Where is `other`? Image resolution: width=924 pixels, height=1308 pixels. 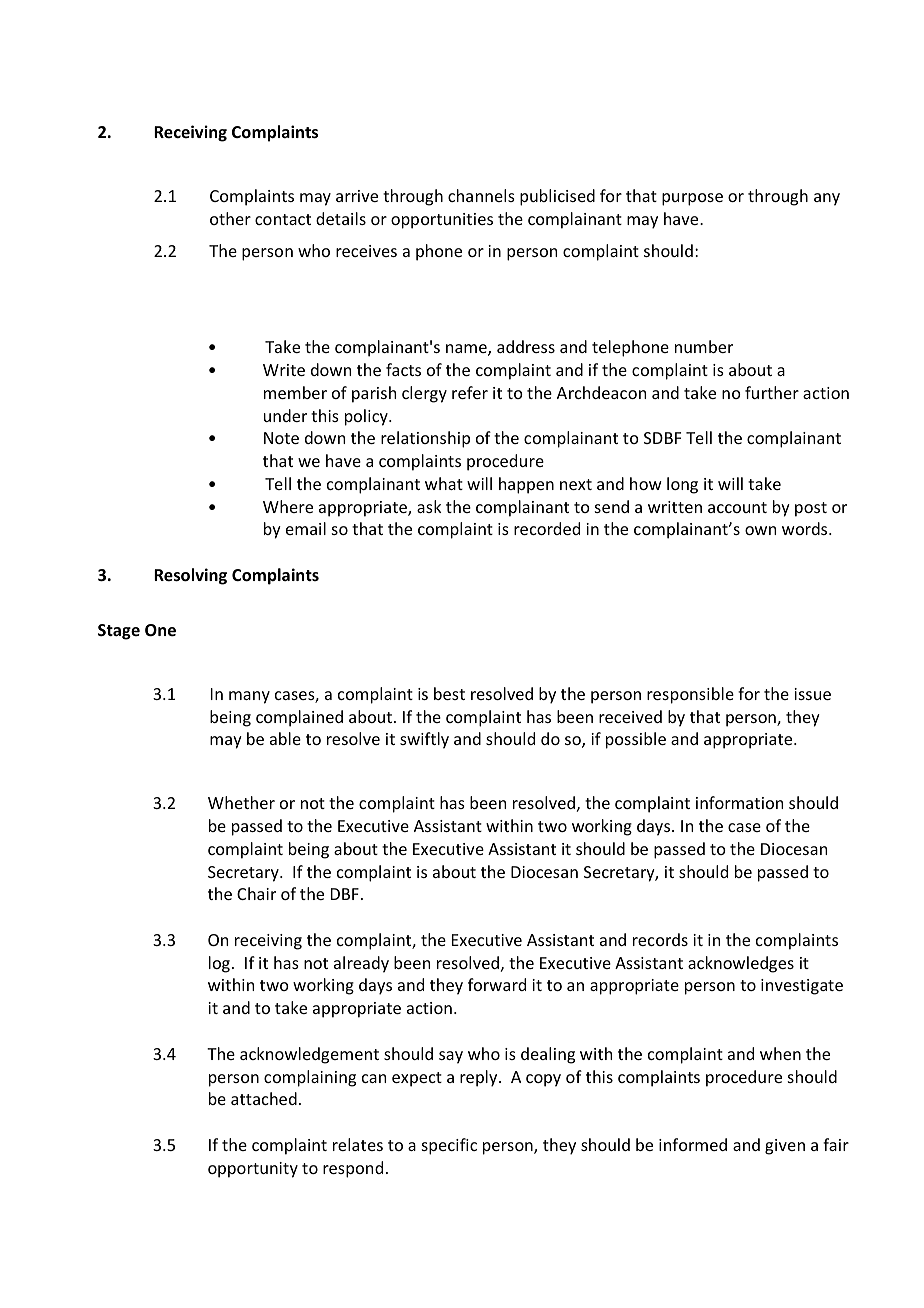
other is located at coordinates (230, 218).
